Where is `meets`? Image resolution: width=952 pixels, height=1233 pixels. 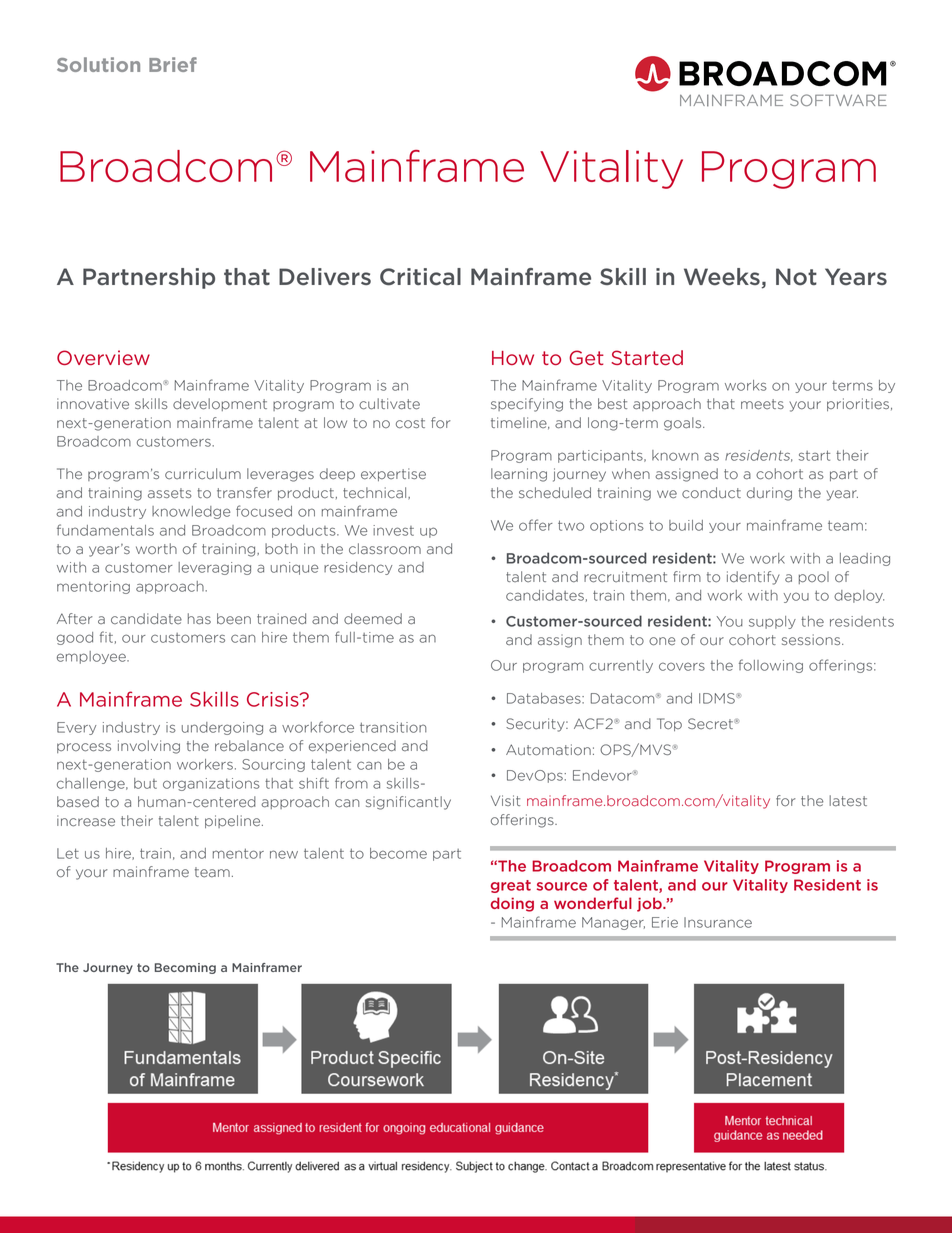
meets is located at coordinates (762, 404).
